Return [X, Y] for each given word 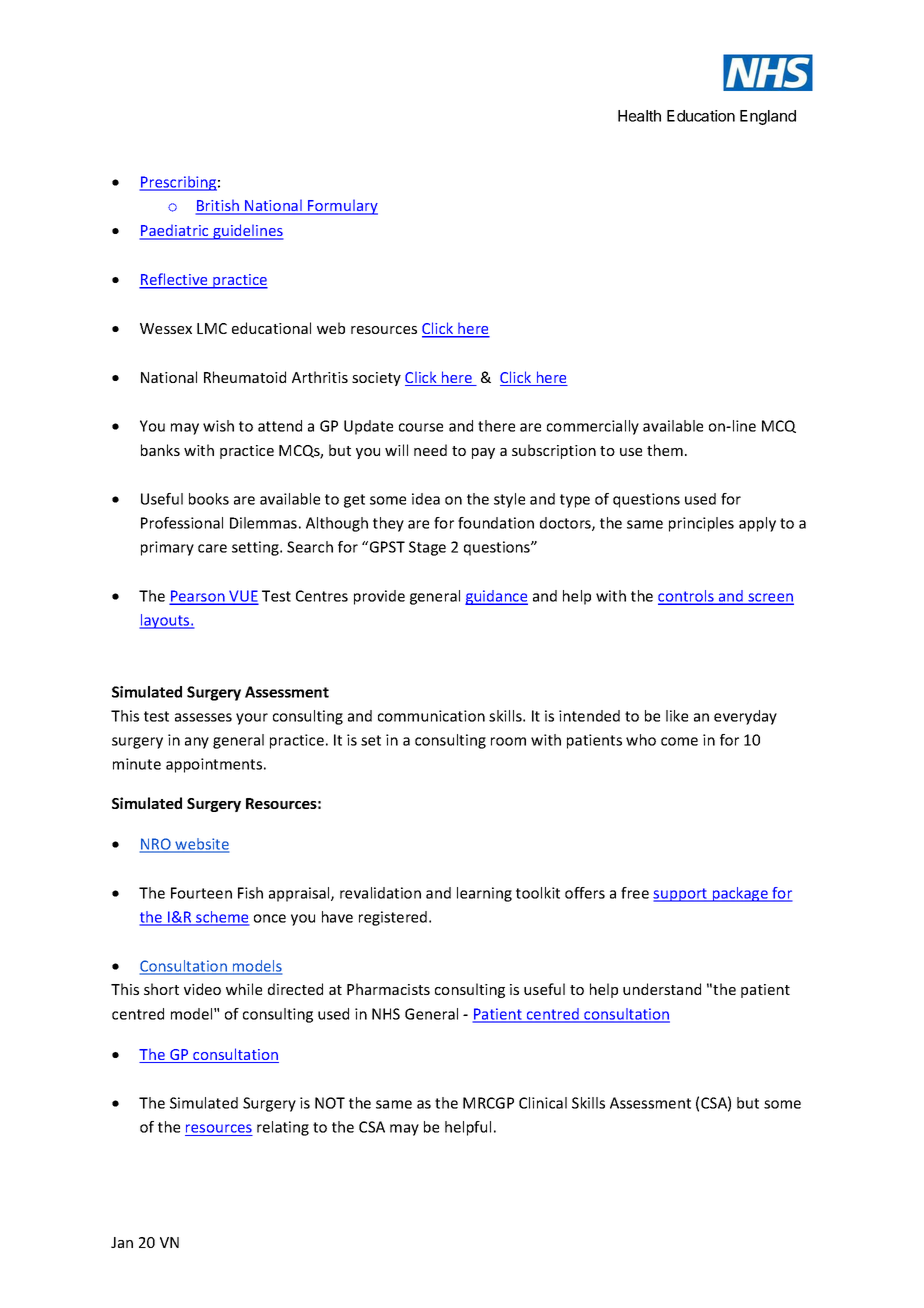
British [218, 206]
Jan [122, 1242]
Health [639, 116]
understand [662, 989]
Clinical [543, 1103]
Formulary [342, 207]
